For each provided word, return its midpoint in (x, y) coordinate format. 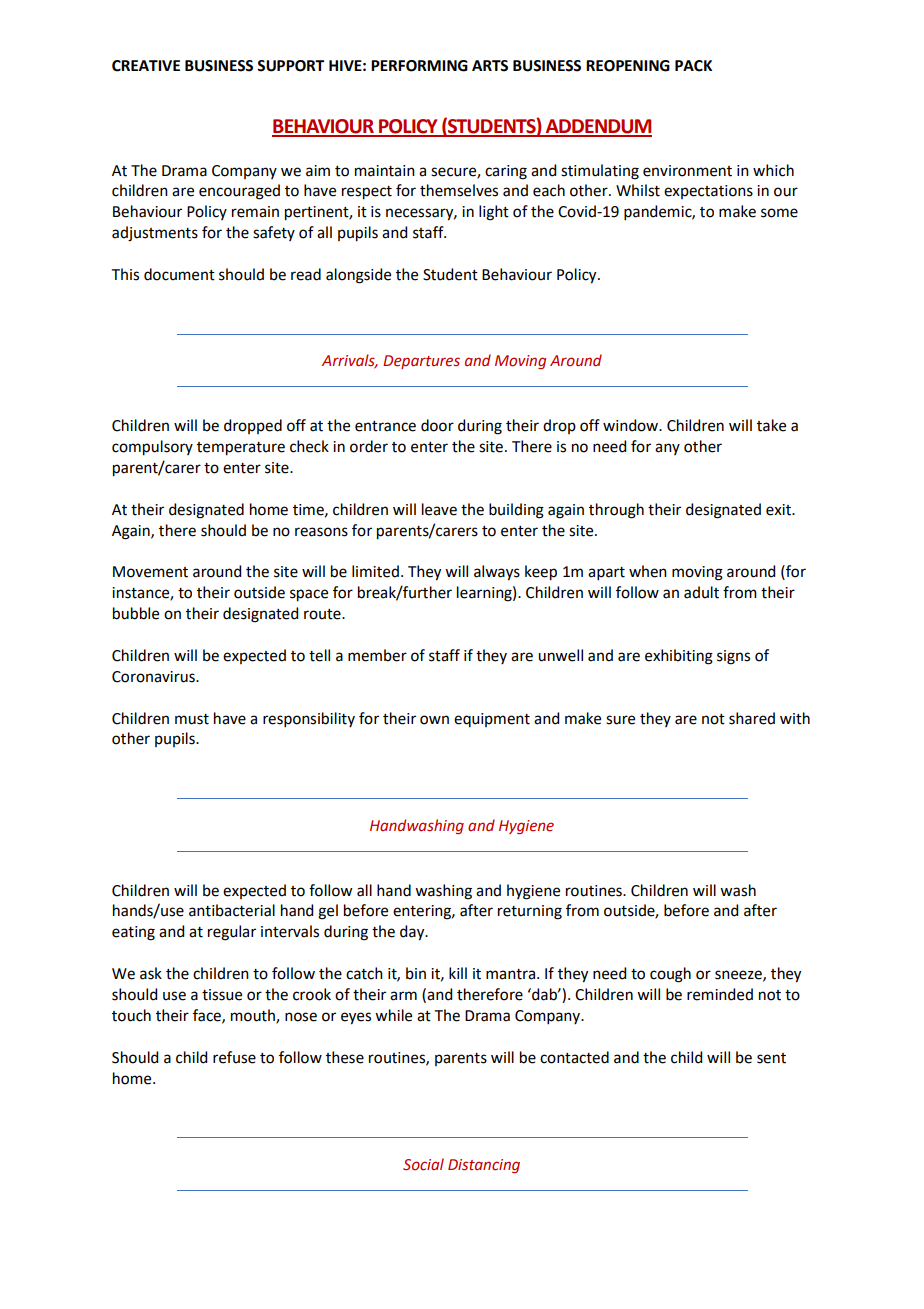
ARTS (490, 66)
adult (701, 592)
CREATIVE (146, 66)
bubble (136, 613)
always (497, 573)
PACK (693, 66)
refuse (234, 1057)
